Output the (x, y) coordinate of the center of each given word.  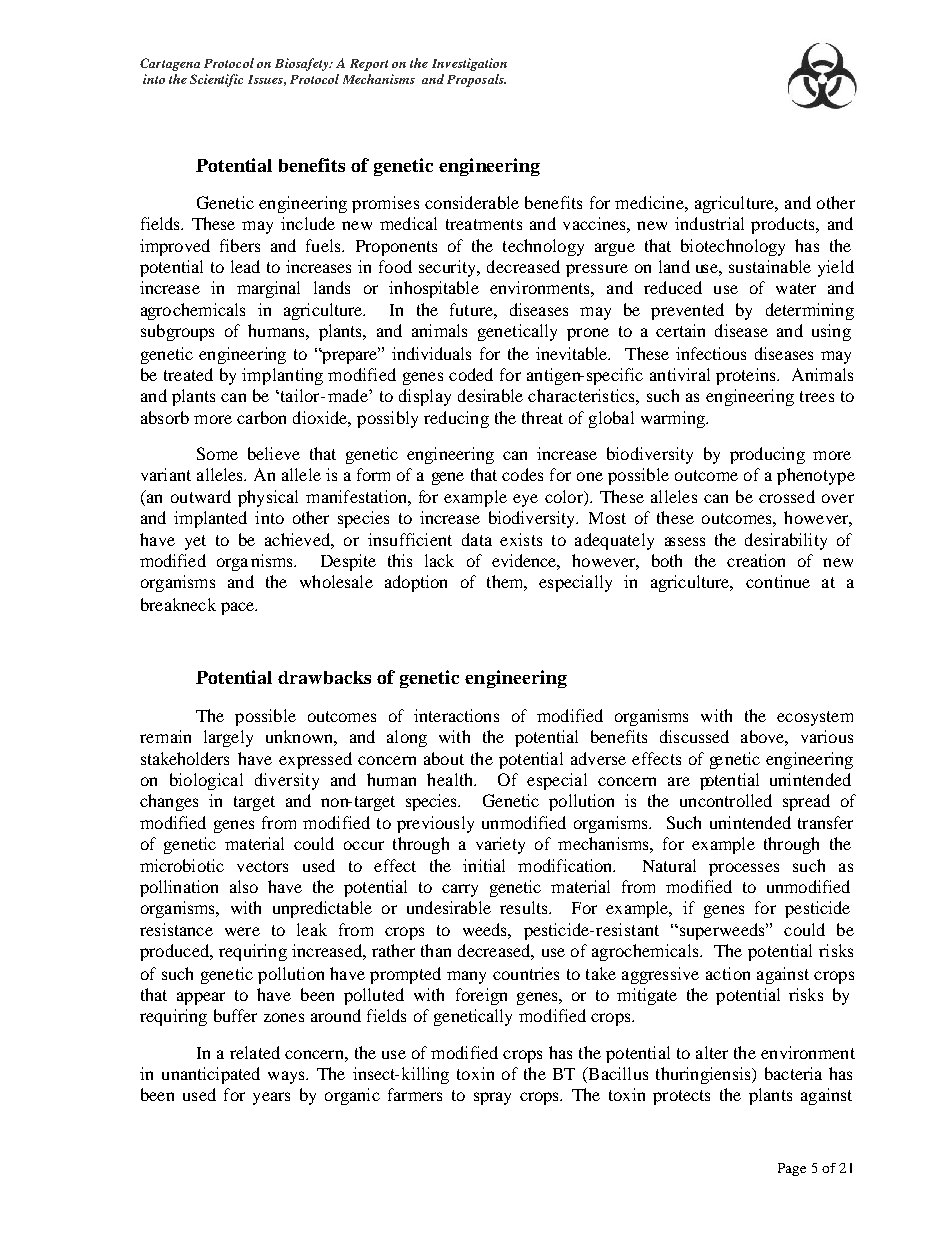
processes (744, 869)
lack (439, 560)
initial (484, 865)
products (784, 225)
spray (492, 1098)
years (271, 1098)
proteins (747, 376)
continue (778, 581)
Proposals (476, 80)
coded (471, 374)
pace (239, 608)
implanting (282, 376)
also (244, 886)
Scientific (216, 80)
